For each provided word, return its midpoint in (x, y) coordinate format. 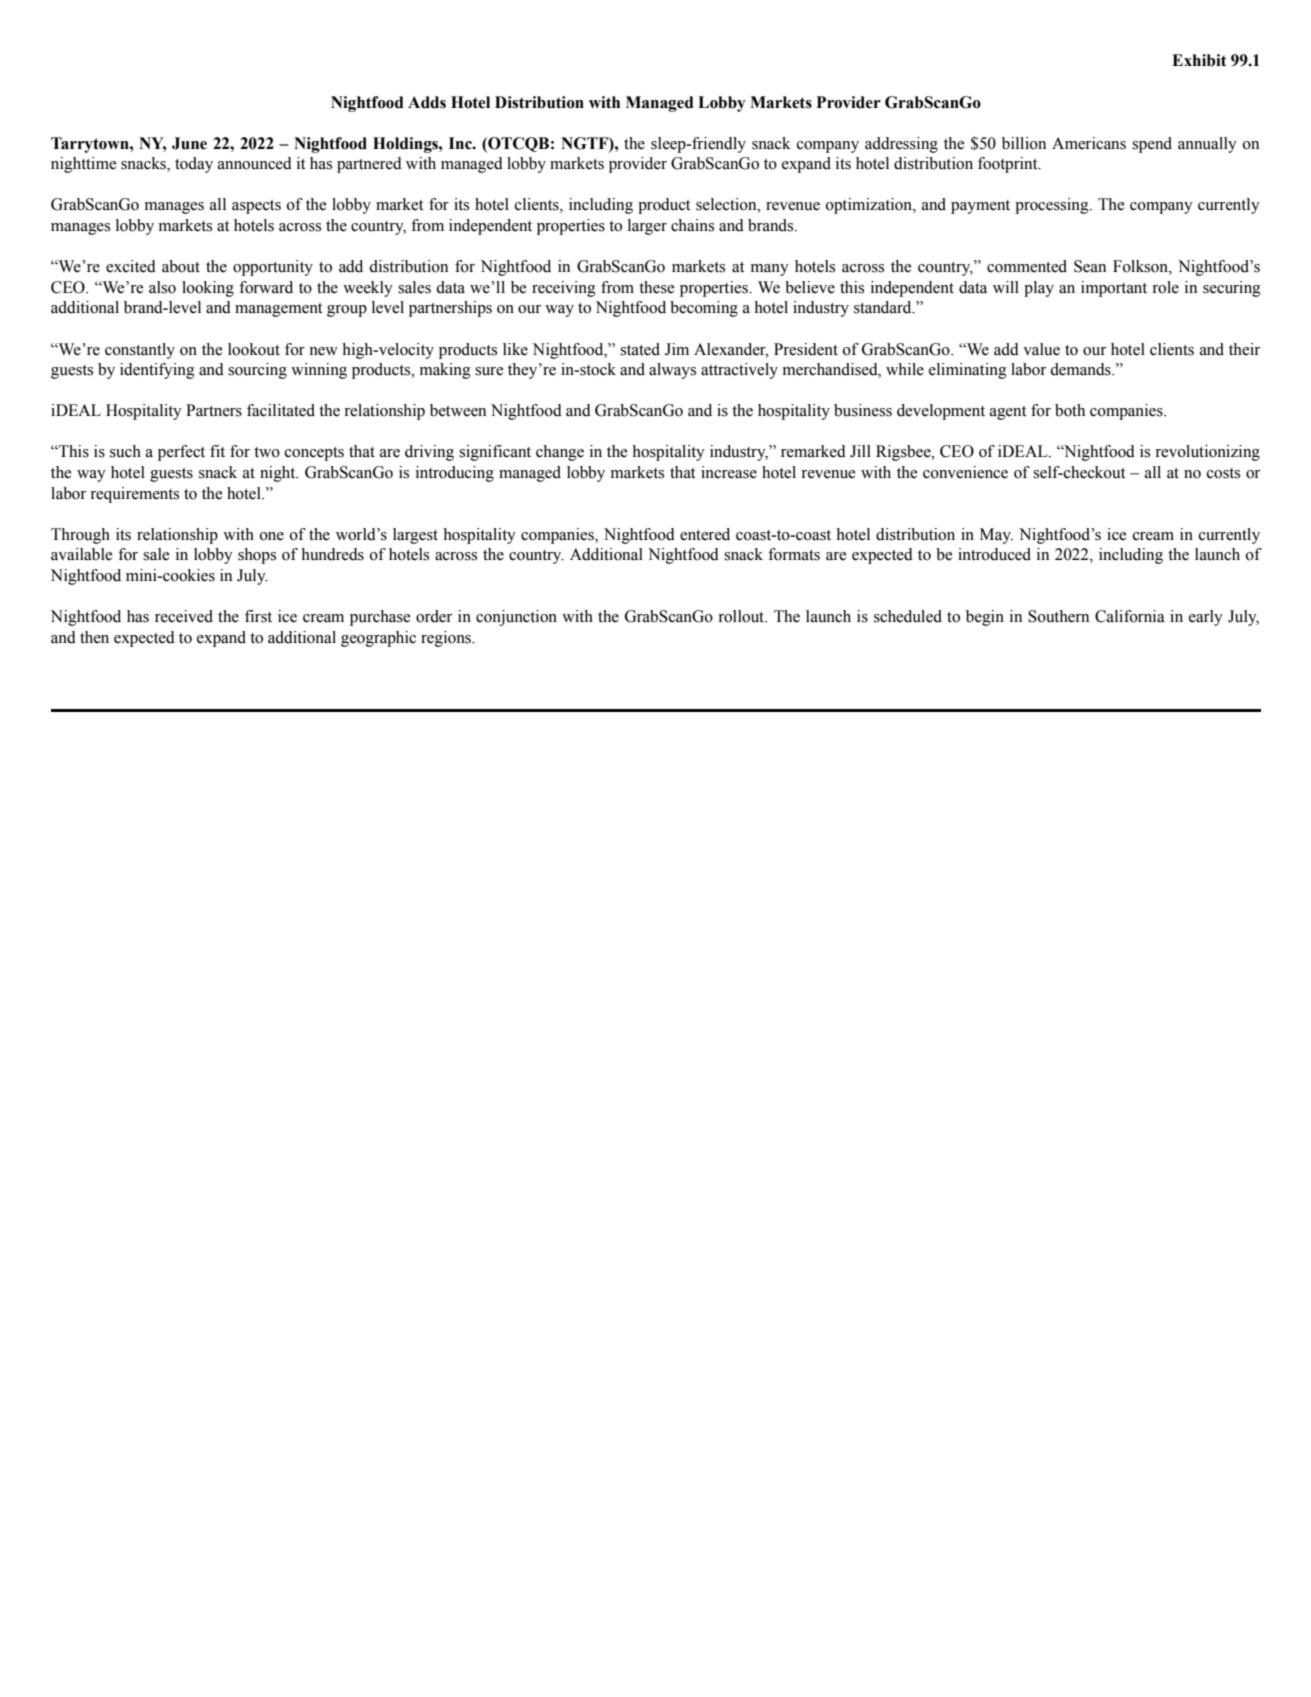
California (1130, 616)
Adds (427, 102)
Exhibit (1199, 60)
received (184, 616)
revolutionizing (1207, 453)
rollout (742, 616)
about (181, 266)
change (560, 453)
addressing (901, 145)
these (656, 287)
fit (217, 451)
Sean (1090, 266)
